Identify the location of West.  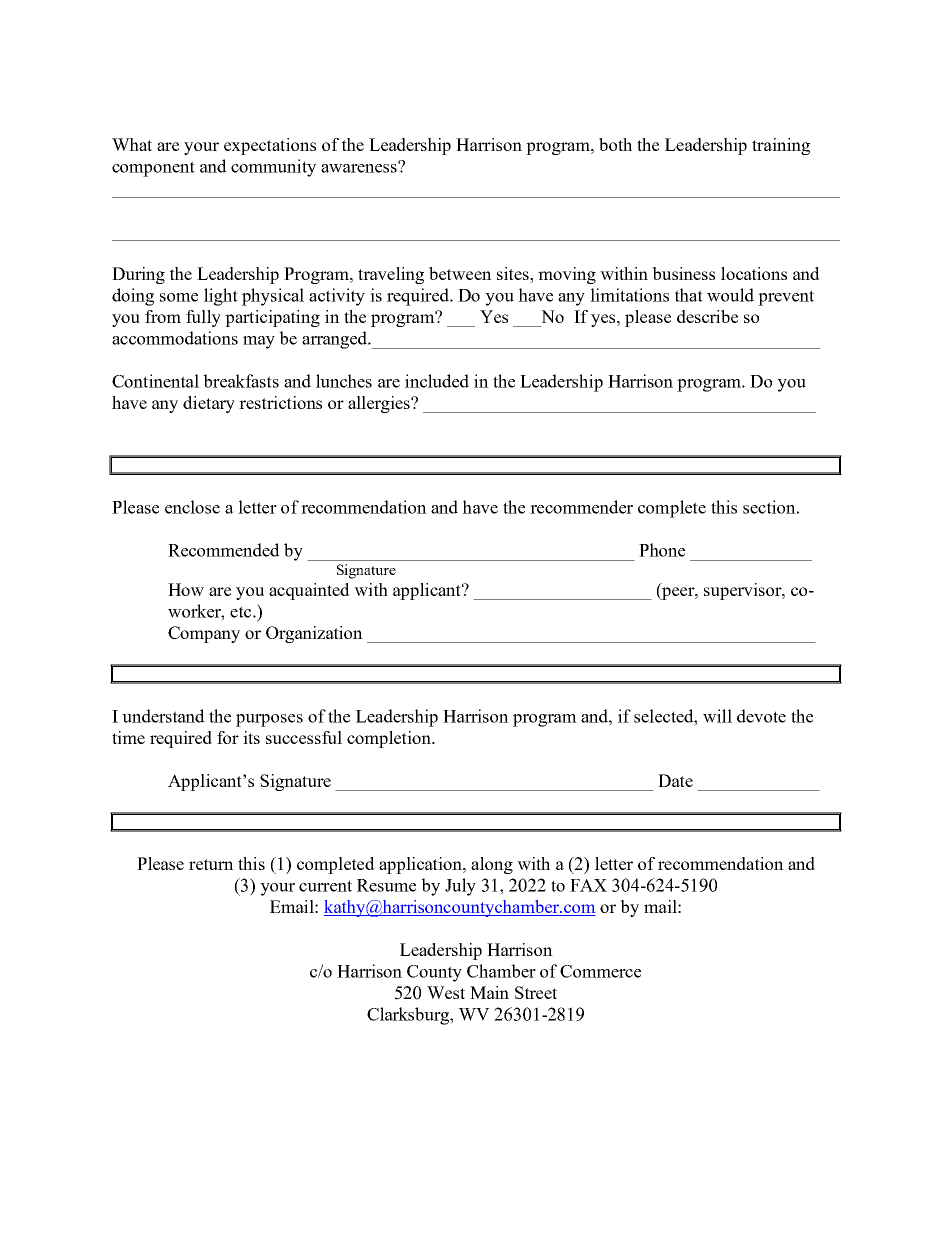
(446, 992).
